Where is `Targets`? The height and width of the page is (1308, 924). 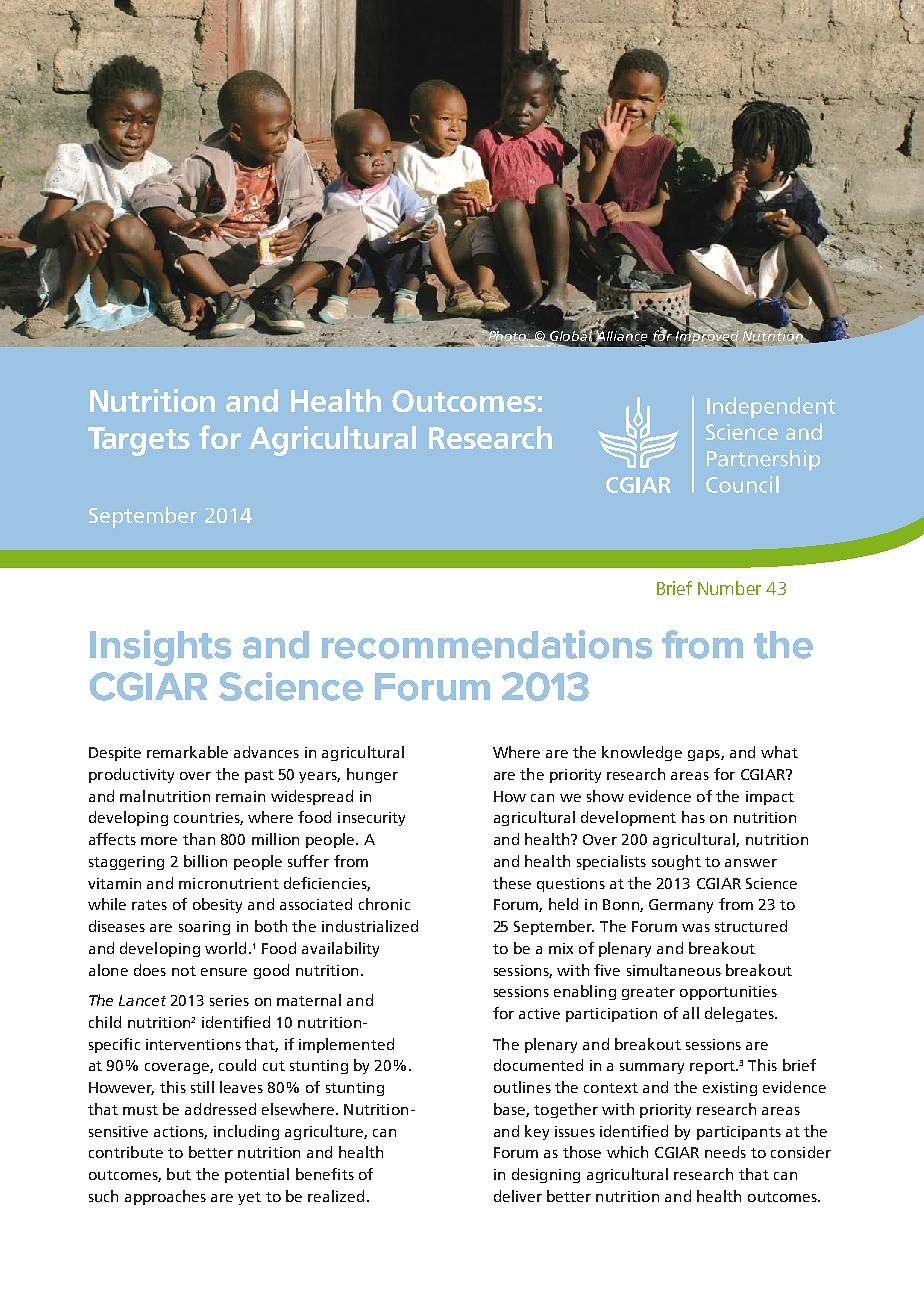 Targets is located at coordinates (139, 441).
